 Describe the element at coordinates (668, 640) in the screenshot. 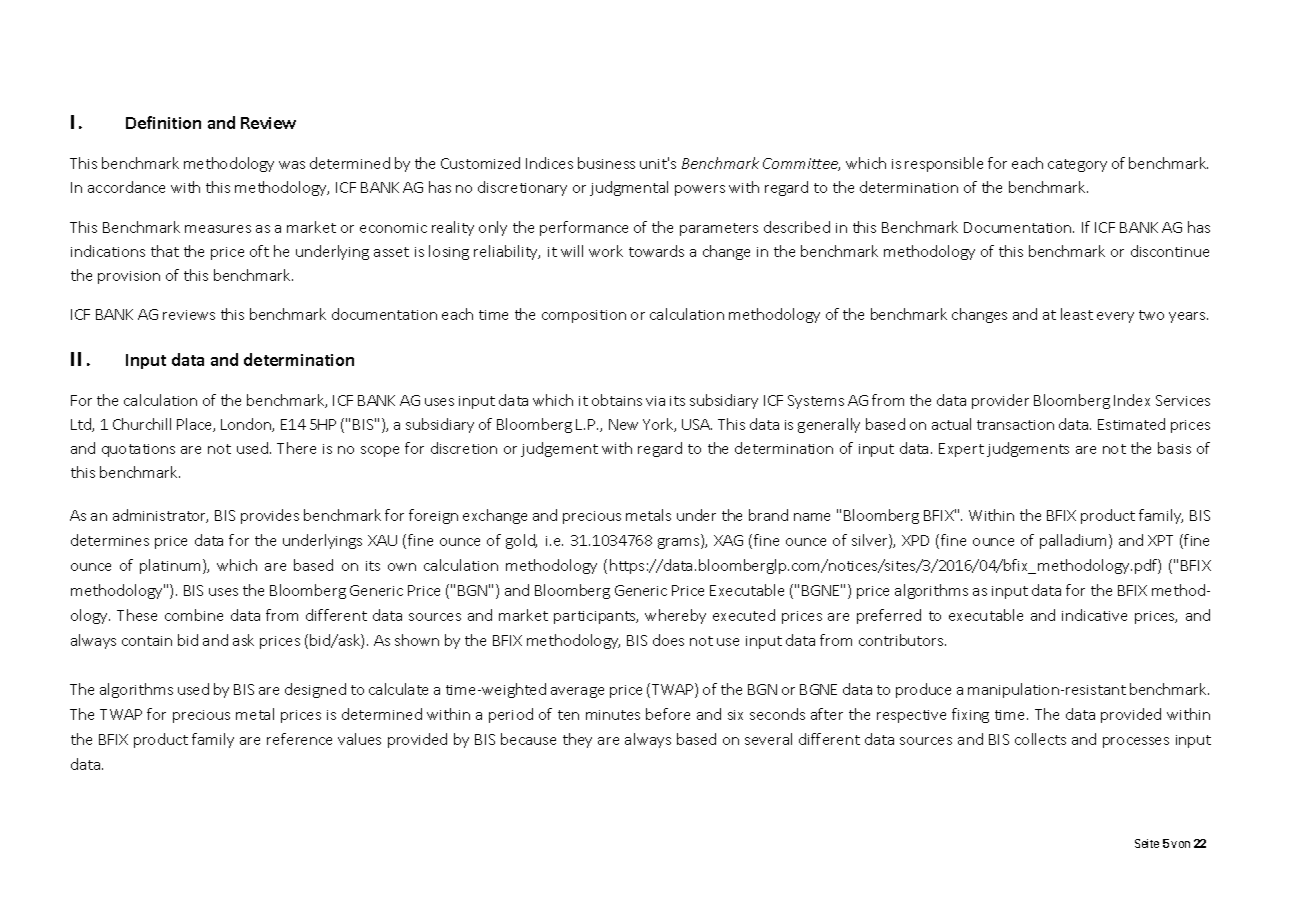

I see `does` at that location.
